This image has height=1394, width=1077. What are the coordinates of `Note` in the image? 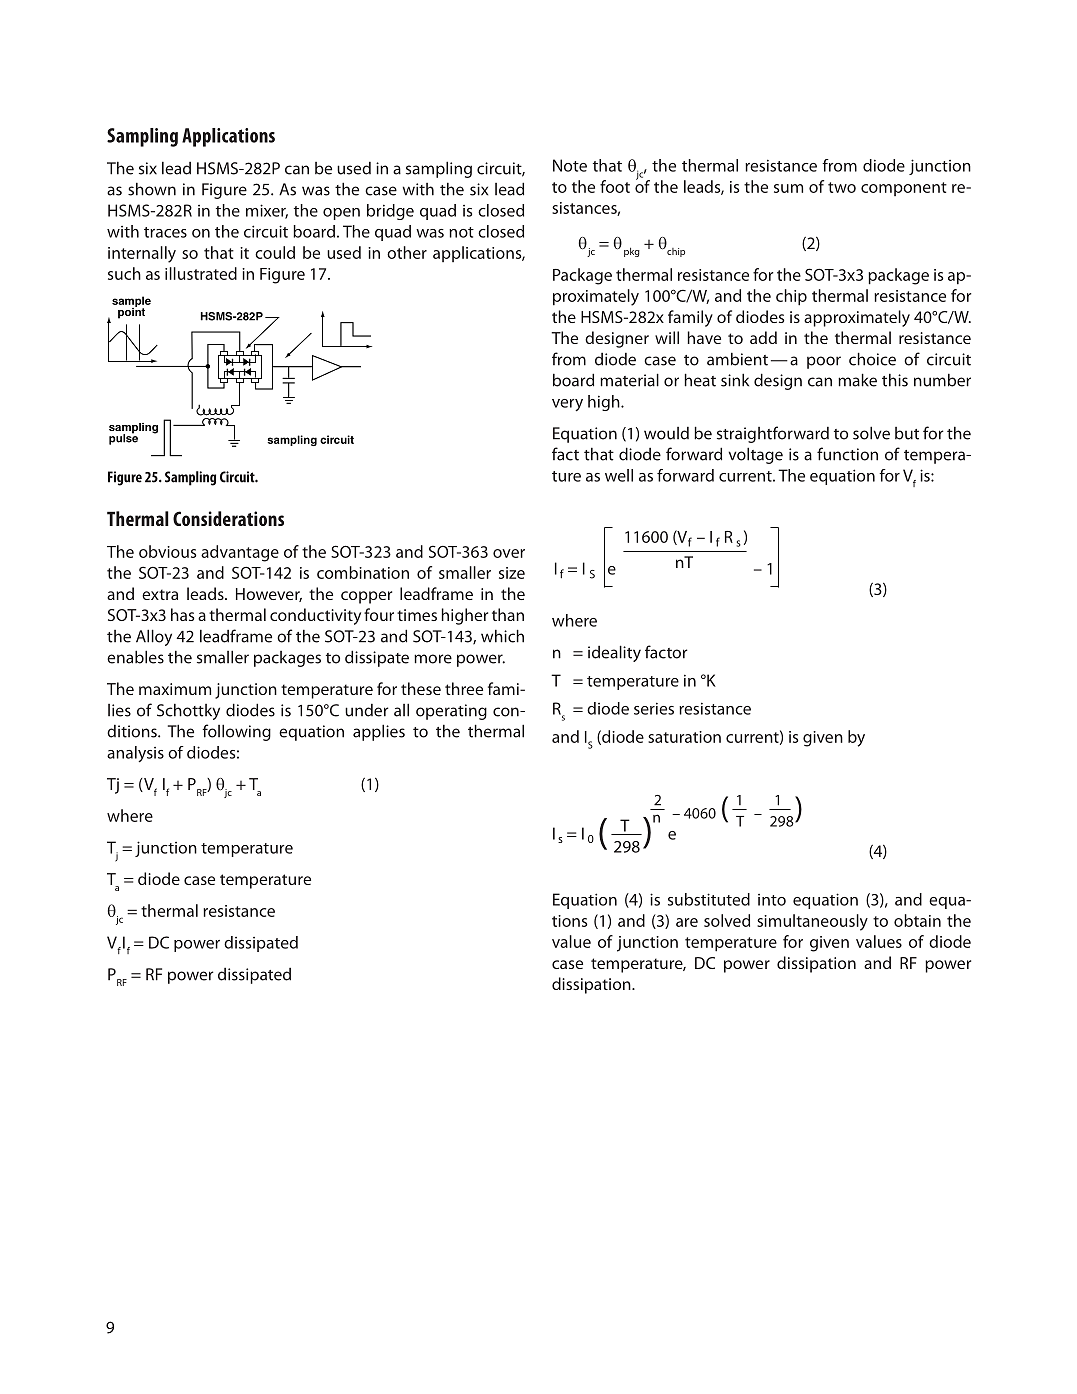 It's located at (570, 165).
